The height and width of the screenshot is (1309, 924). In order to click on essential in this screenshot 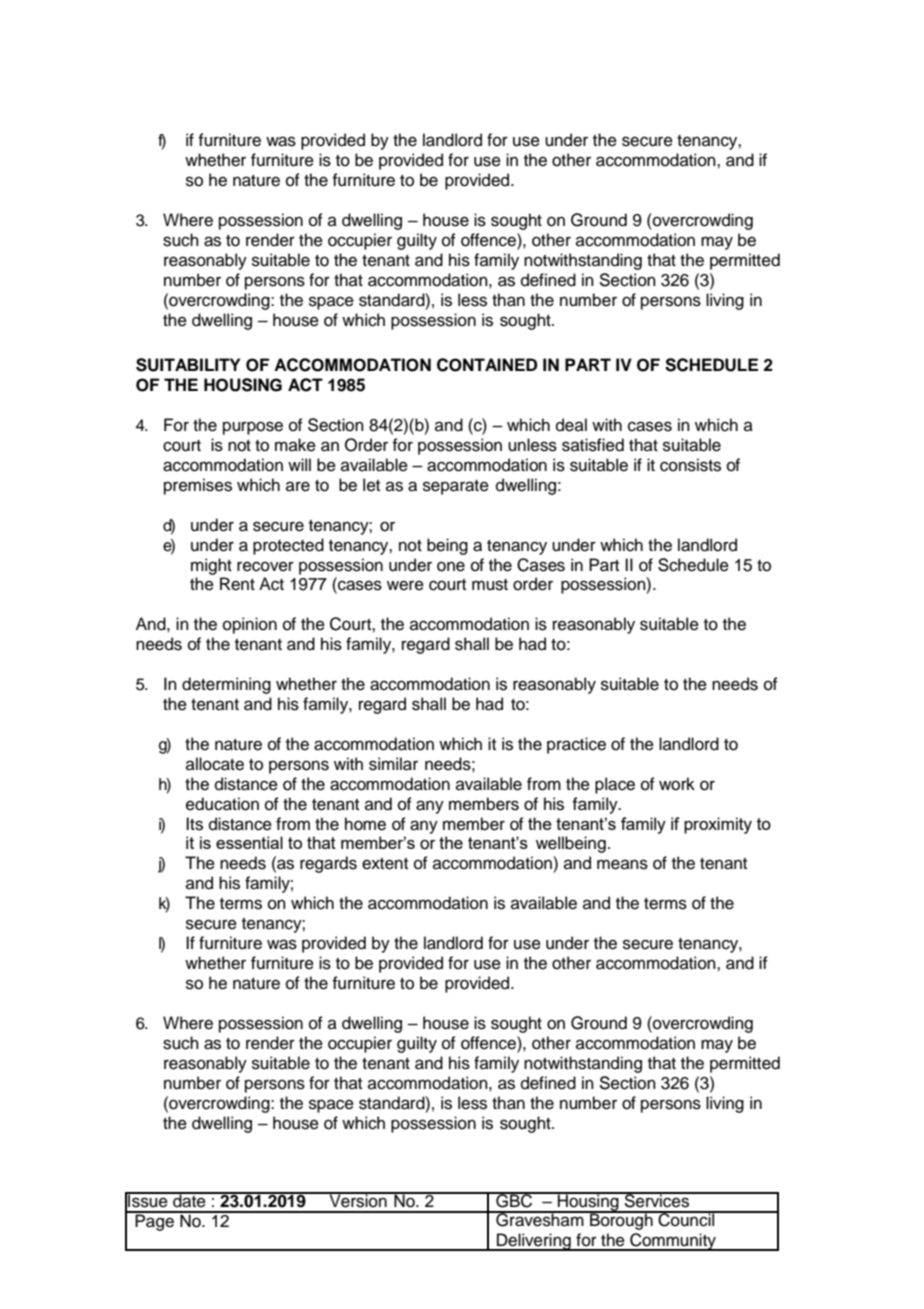, I will do `click(249, 842)`.
